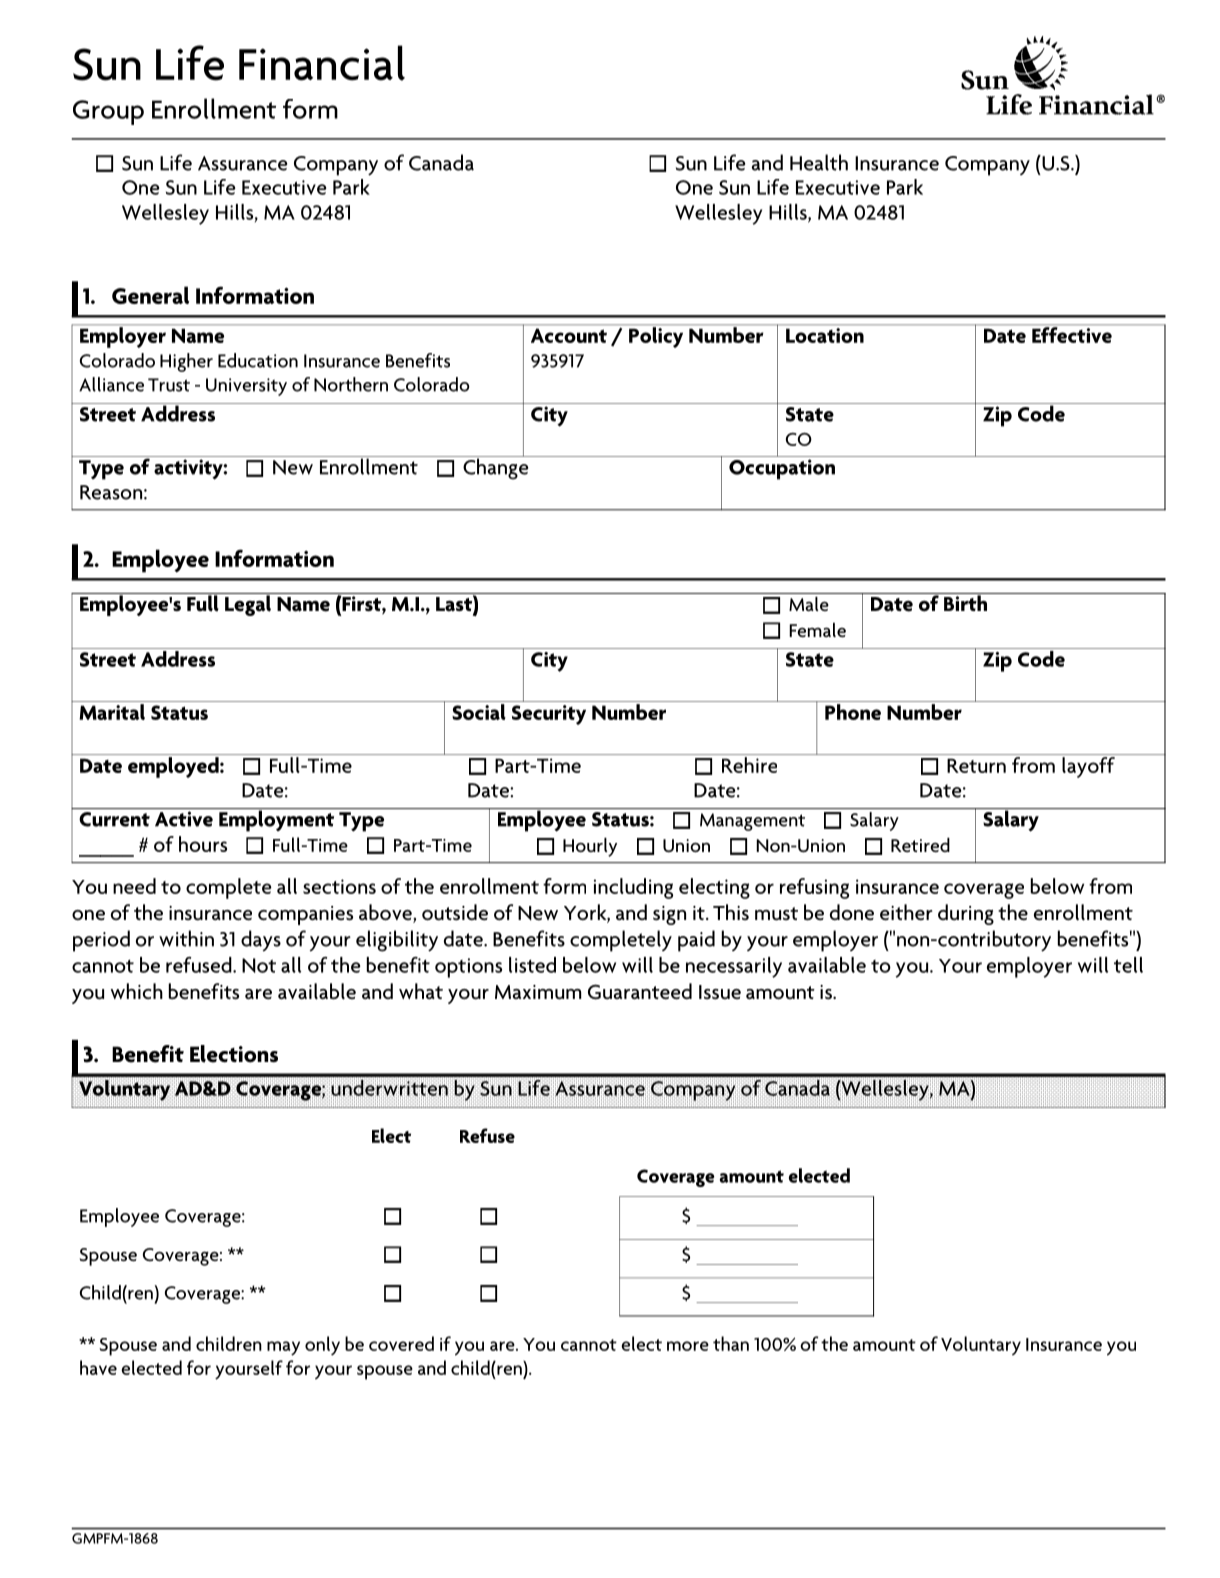 The width and height of the image is (1220, 1578). I want to click on Social, so click(479, 712).
